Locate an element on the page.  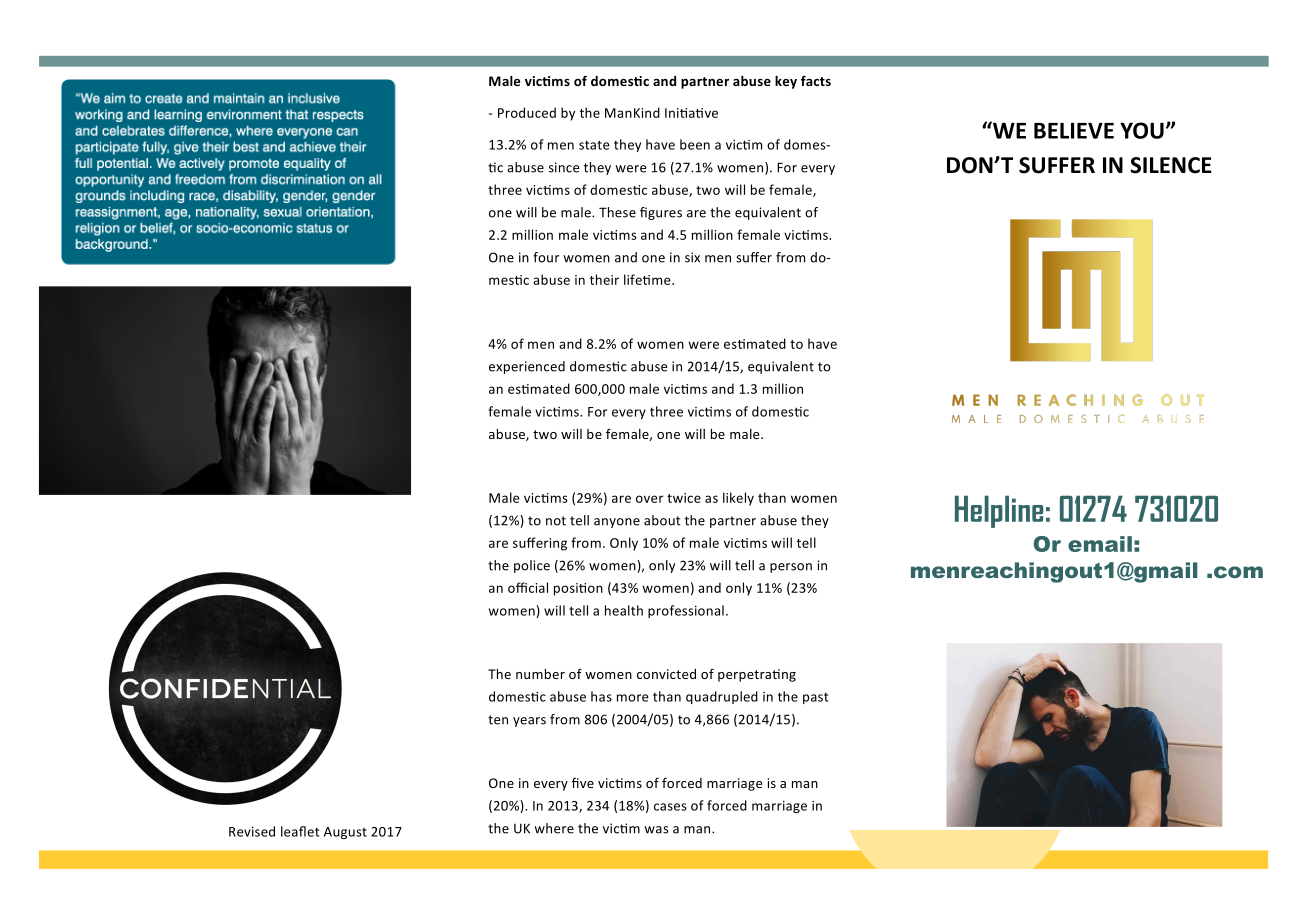
YOU is located at coordinates (1142, 130).
